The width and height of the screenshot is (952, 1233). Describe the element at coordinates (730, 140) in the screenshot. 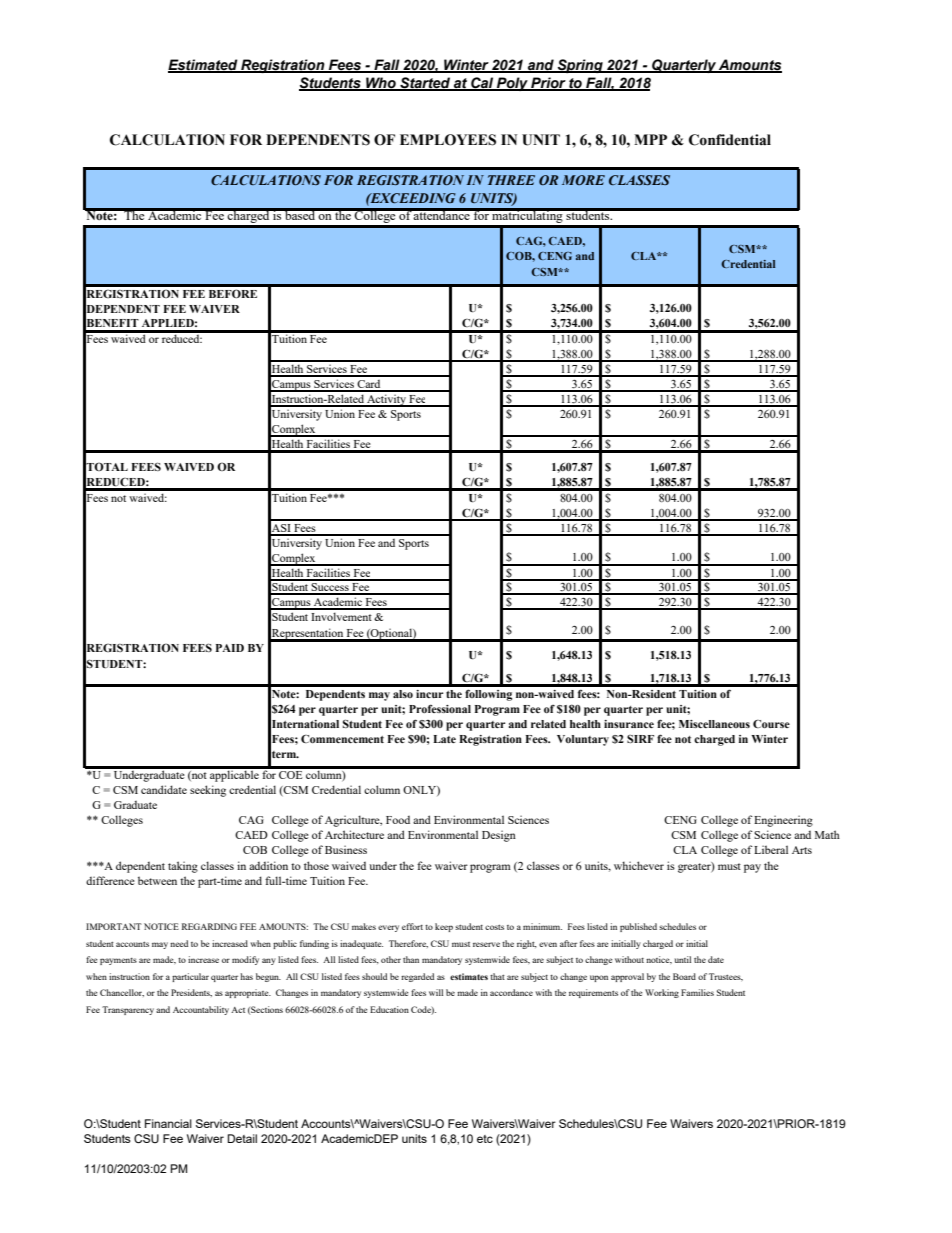

I see `Confidential` at that location.
